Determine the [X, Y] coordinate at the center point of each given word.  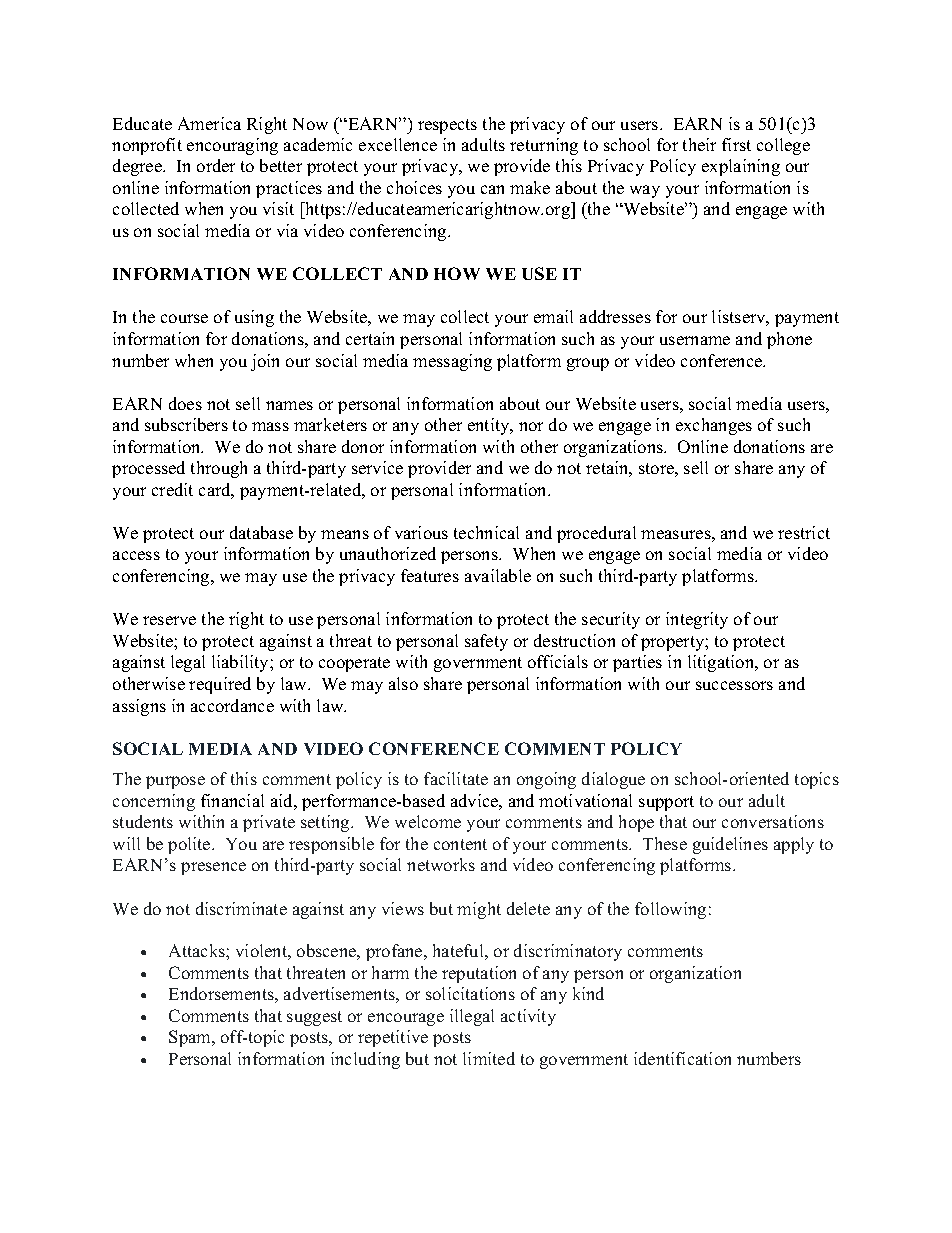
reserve [169, 620]
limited [489, 1058]
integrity [697, 620]
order [216, 165]
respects [447, 126]
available [498, 575]
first [736, 144]
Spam [191, 1038]
